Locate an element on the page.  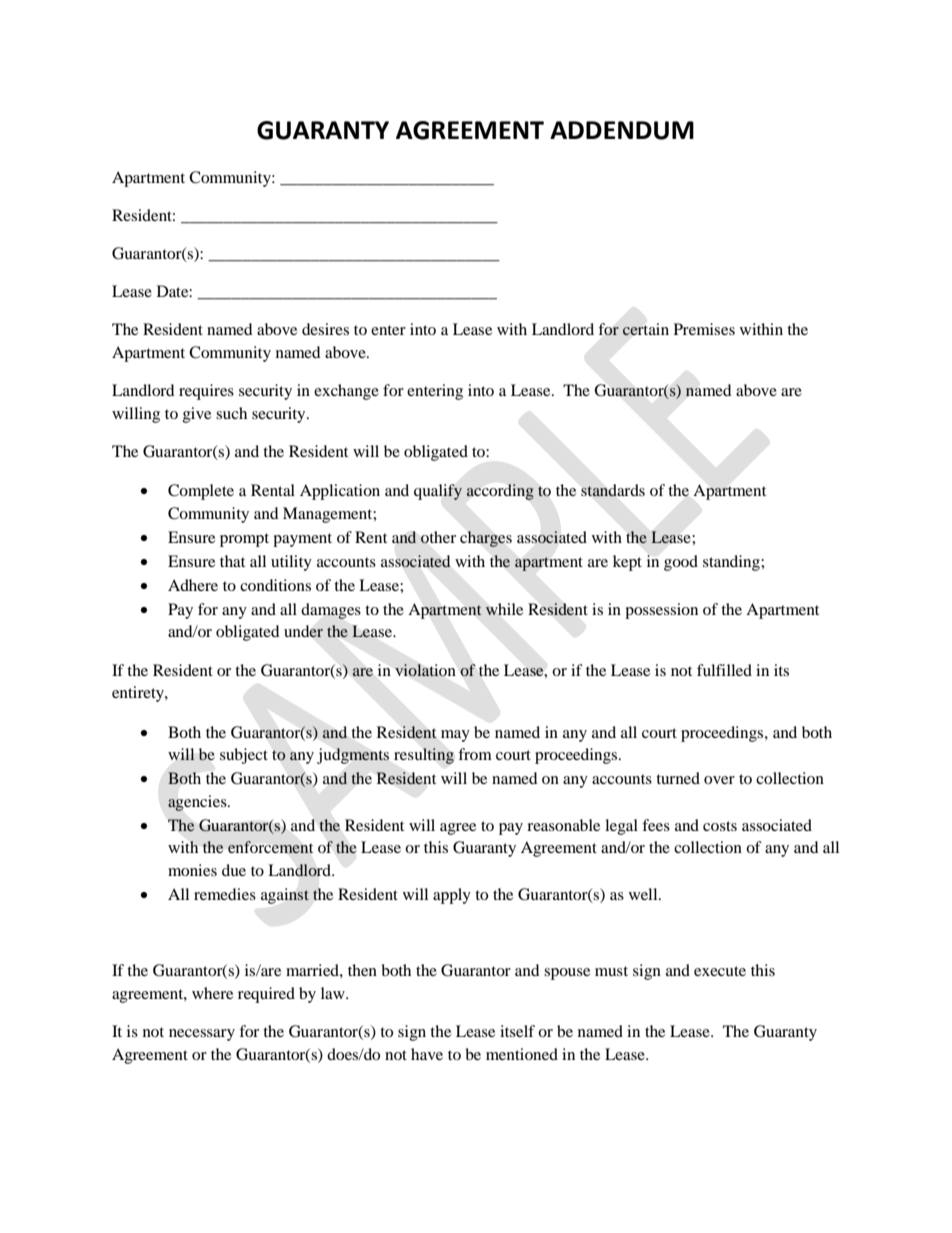
possession is located at coordinates (661, 611).
